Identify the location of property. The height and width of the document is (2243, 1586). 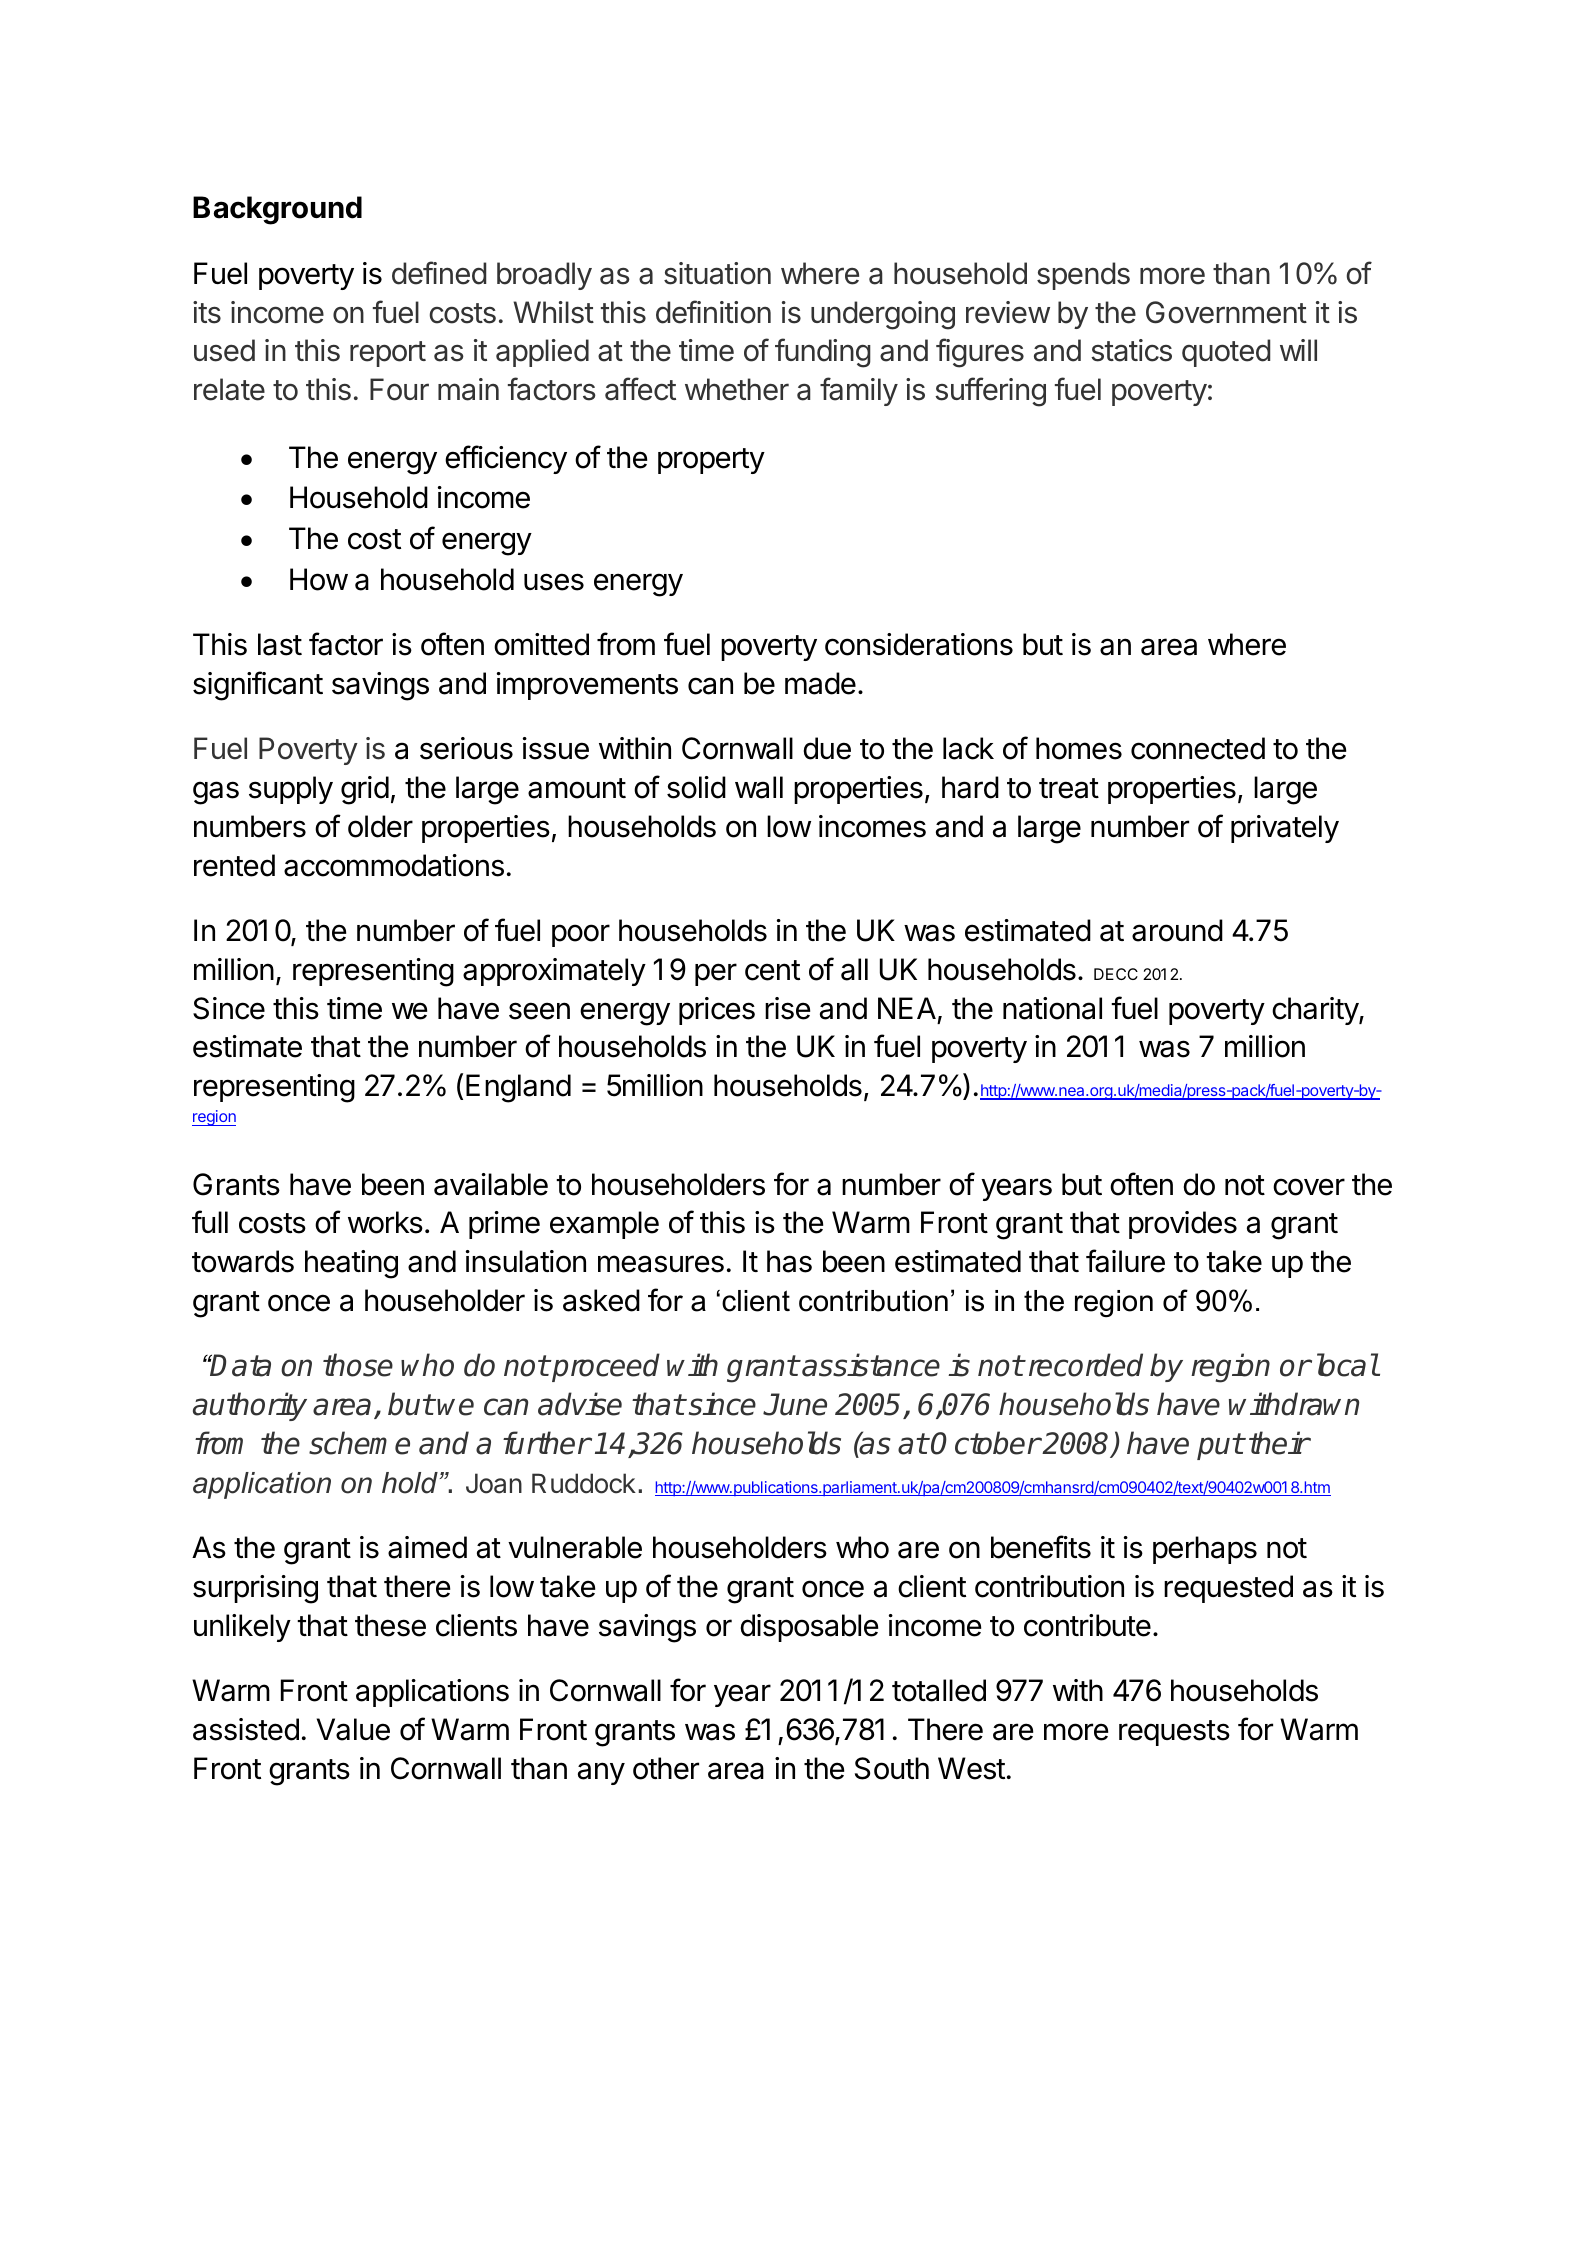
(711, 461).
